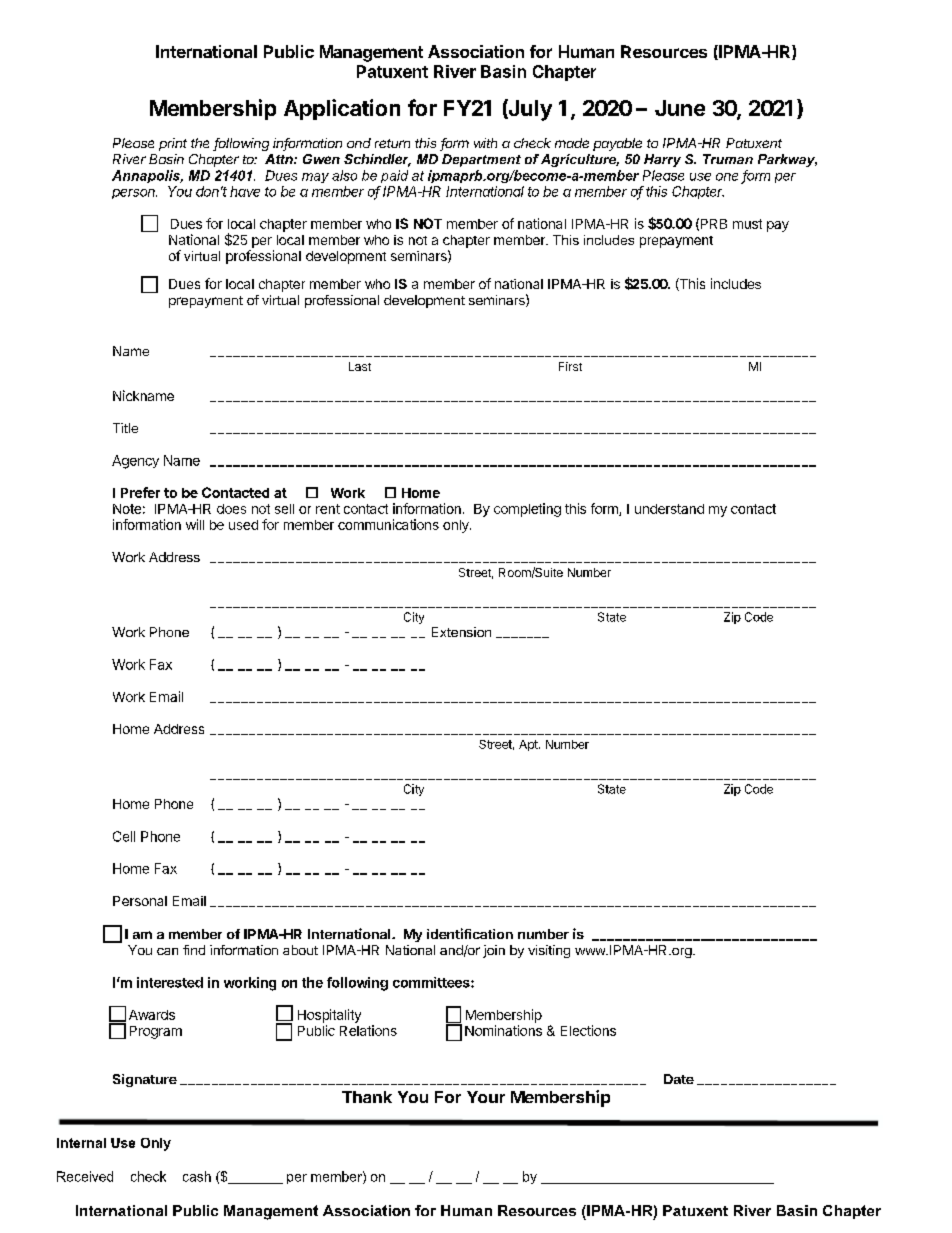 Image resolution: width=952 pixels, height=1233 pixels. Describe the element at coordinates (173, 144) in the screenshot. I see `print` at that location.
